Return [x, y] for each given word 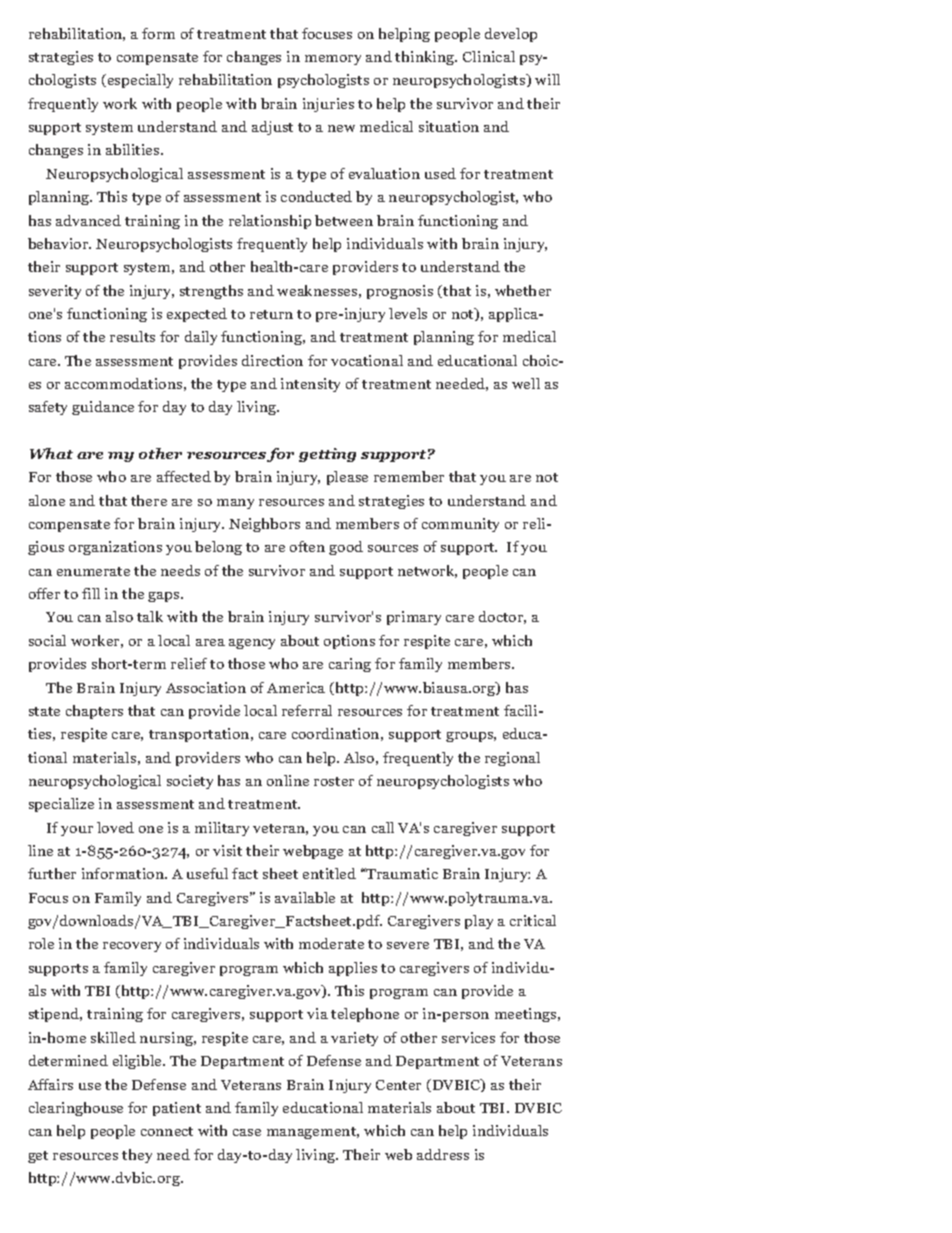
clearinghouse [76, 1109]
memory [333, 60]
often [307, 546]
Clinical [489, 56]
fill [91, 593]
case [247, 1132]
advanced [88, 220]
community [460, 525]
